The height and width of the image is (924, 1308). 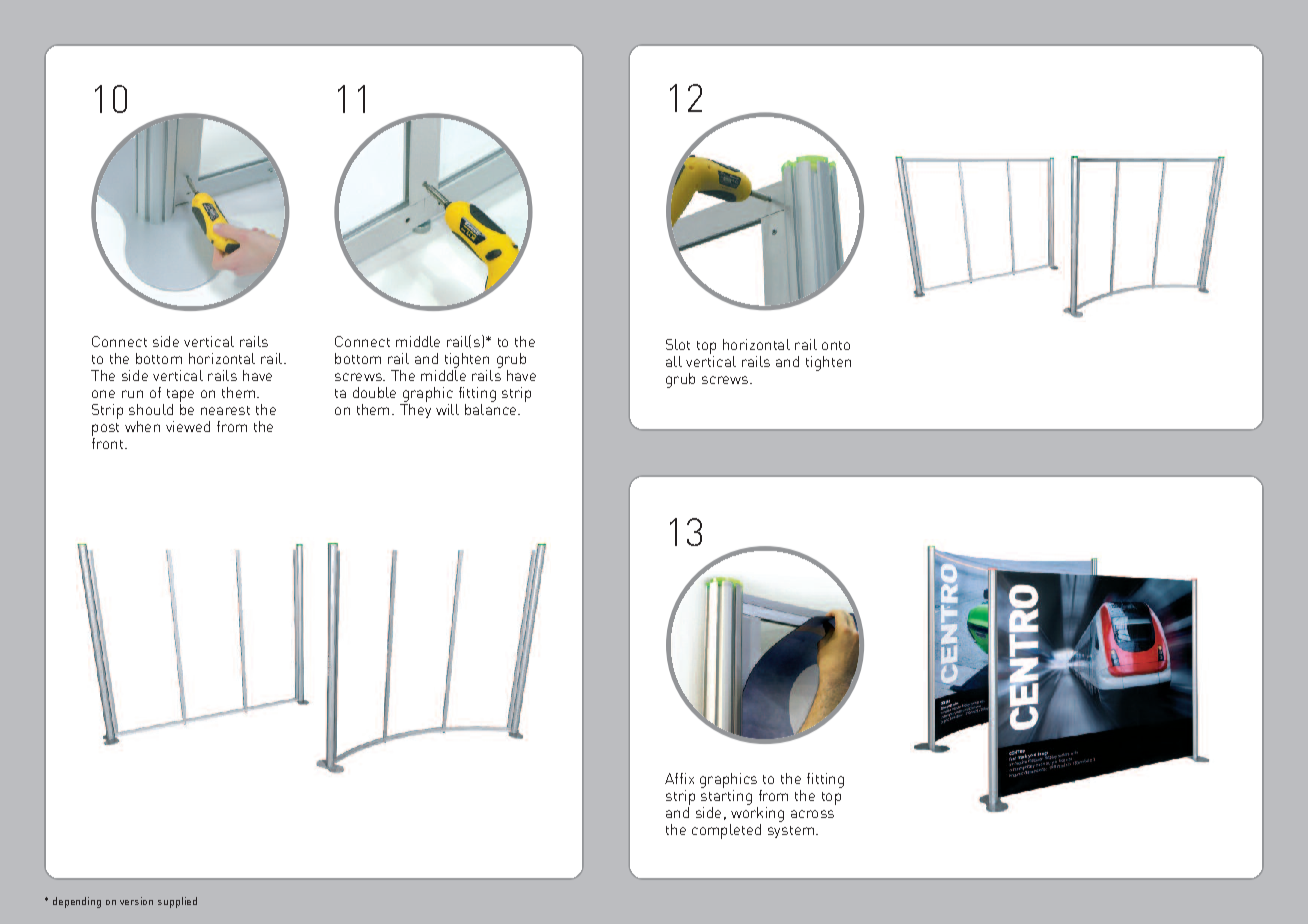 What do you see at coordinates (757, 813) in the image?
I see `working` at bounding box center [757, 813].
